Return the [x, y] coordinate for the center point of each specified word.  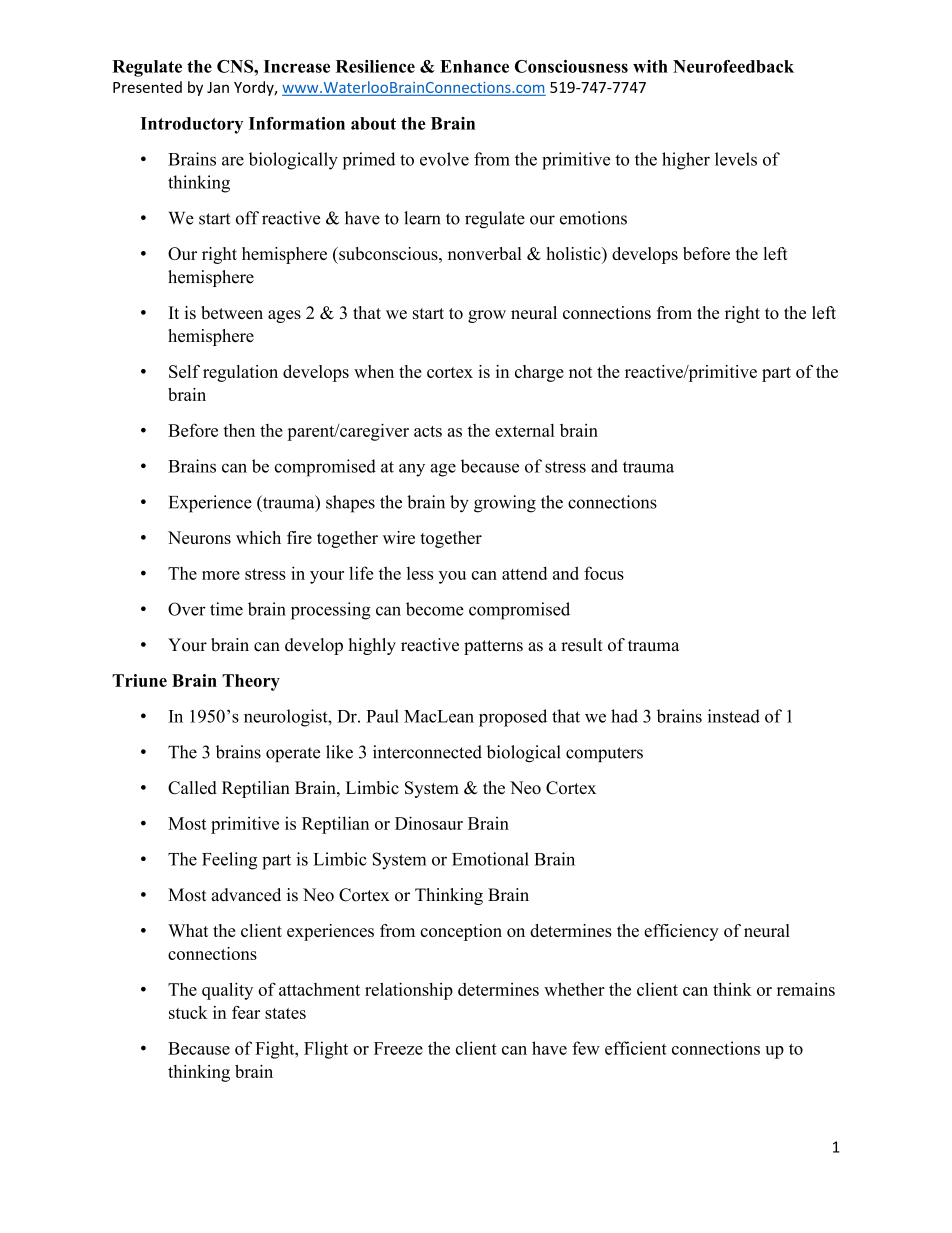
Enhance [474, 66]
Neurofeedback [733, 66]
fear [246, 1012]
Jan [218, 87]
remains [806, 989]
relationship [409, 991]
